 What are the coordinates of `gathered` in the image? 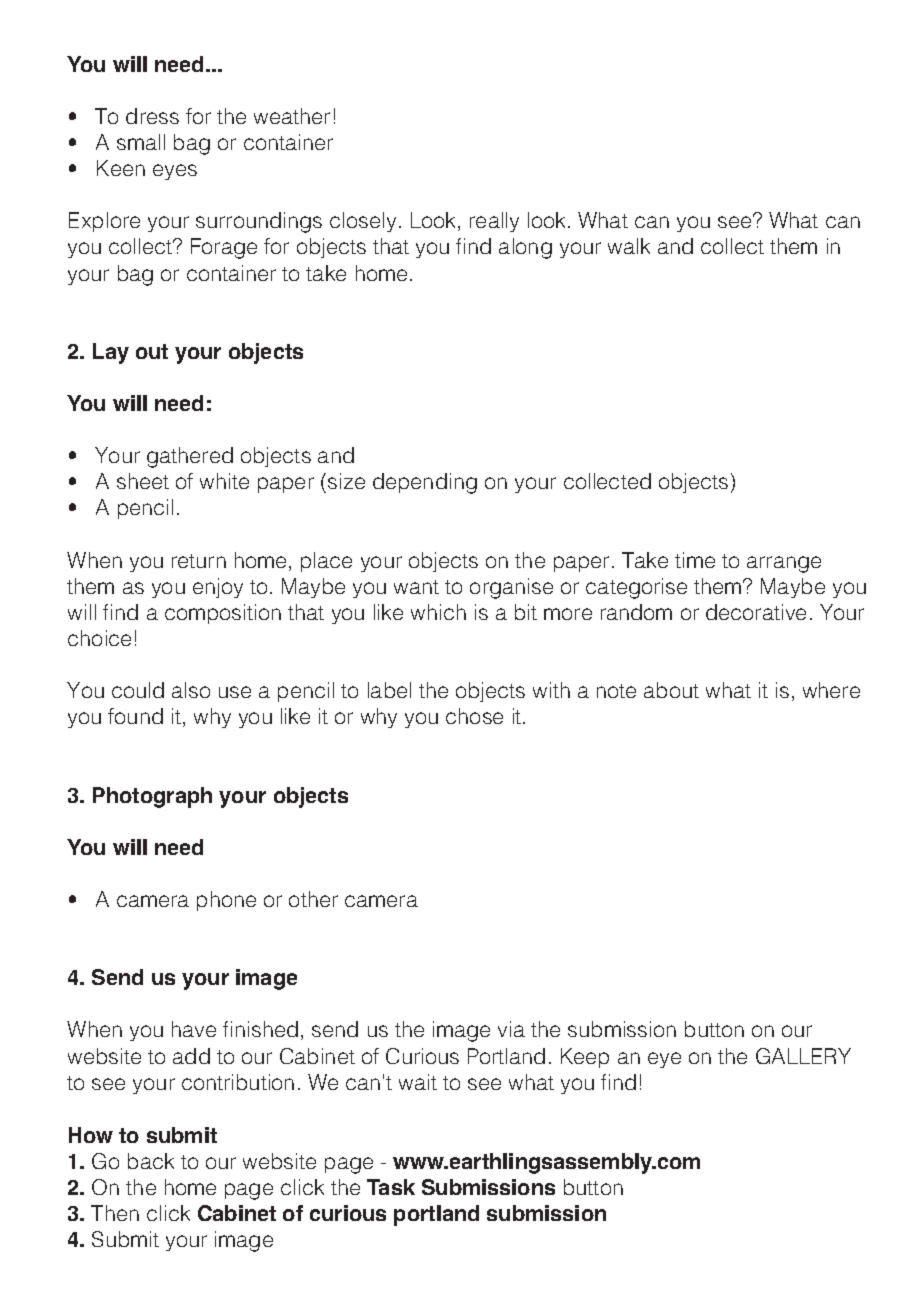 It's located at (190, 457).
